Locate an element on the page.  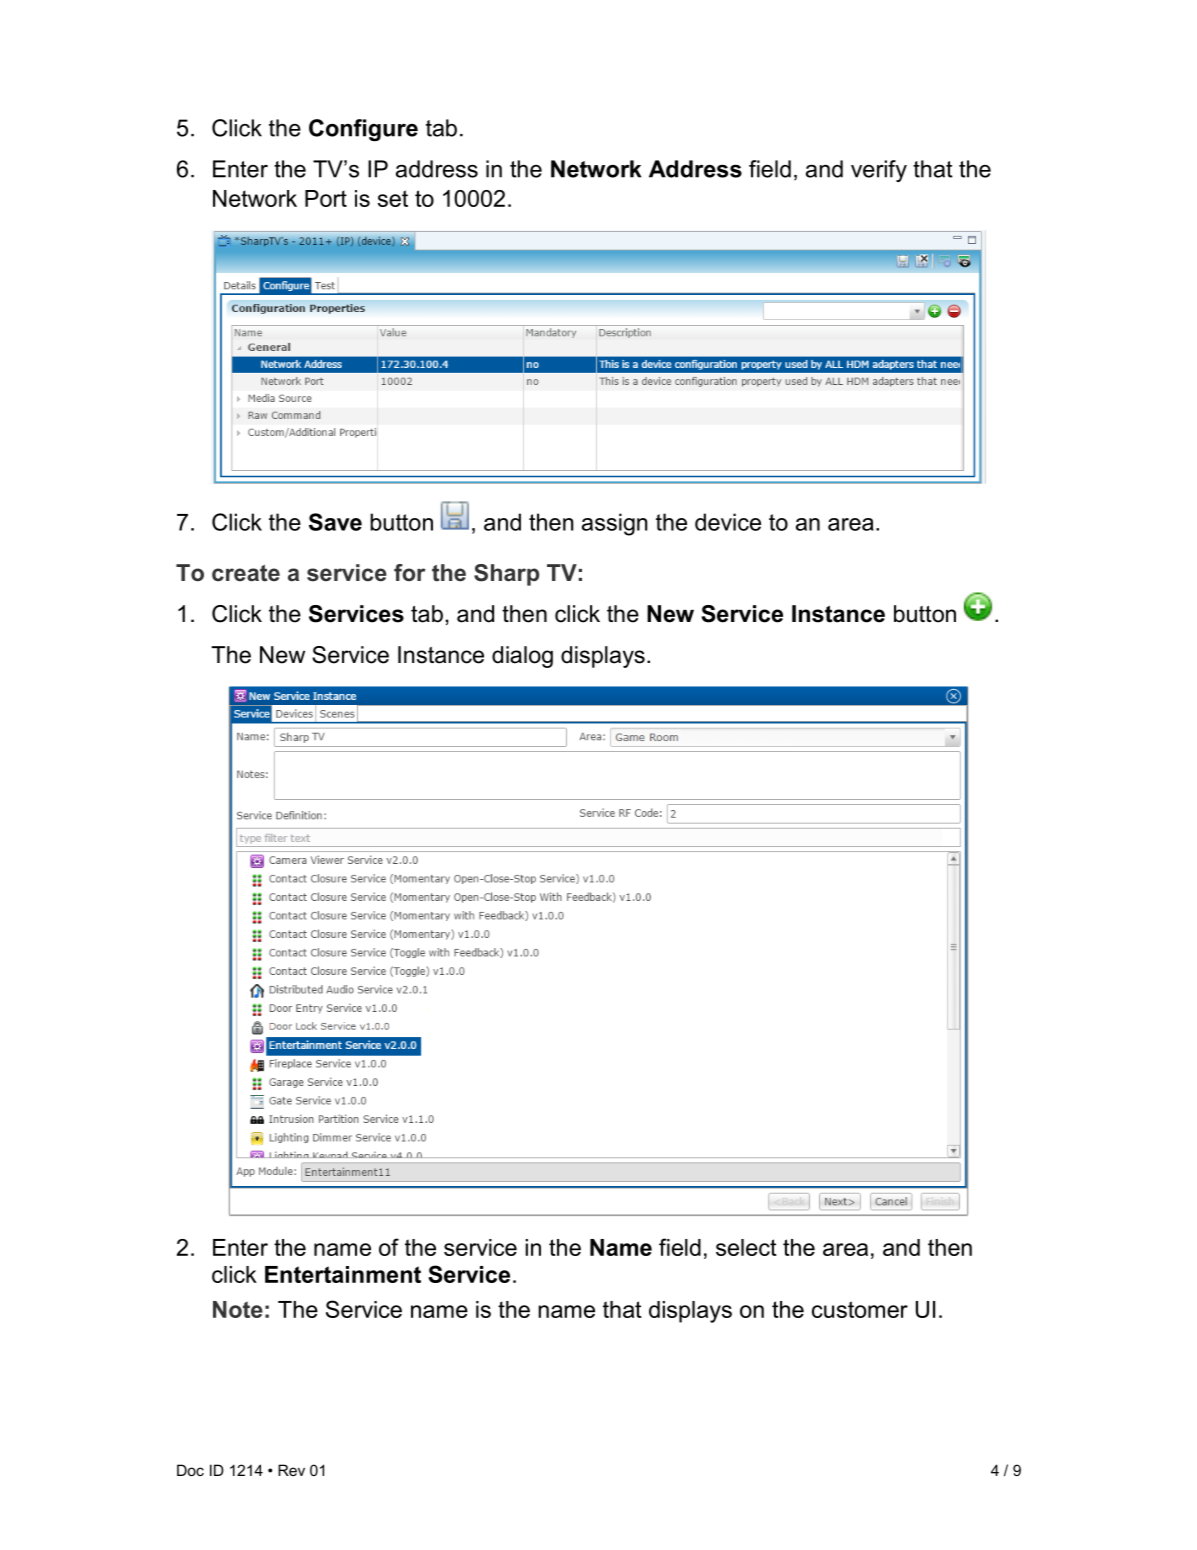
Port is located at coordinates (326, 198).
